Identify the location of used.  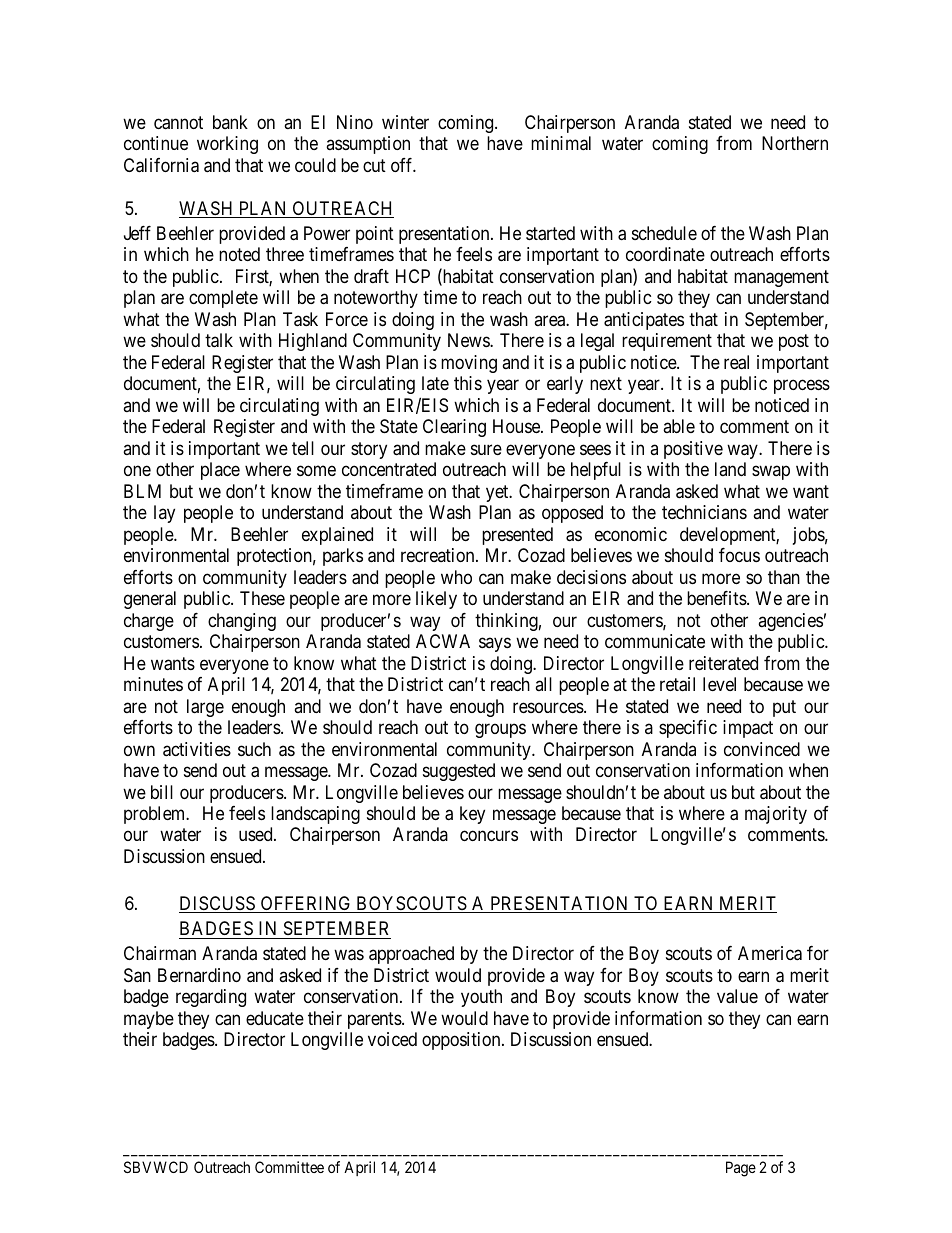
(257, 834).
